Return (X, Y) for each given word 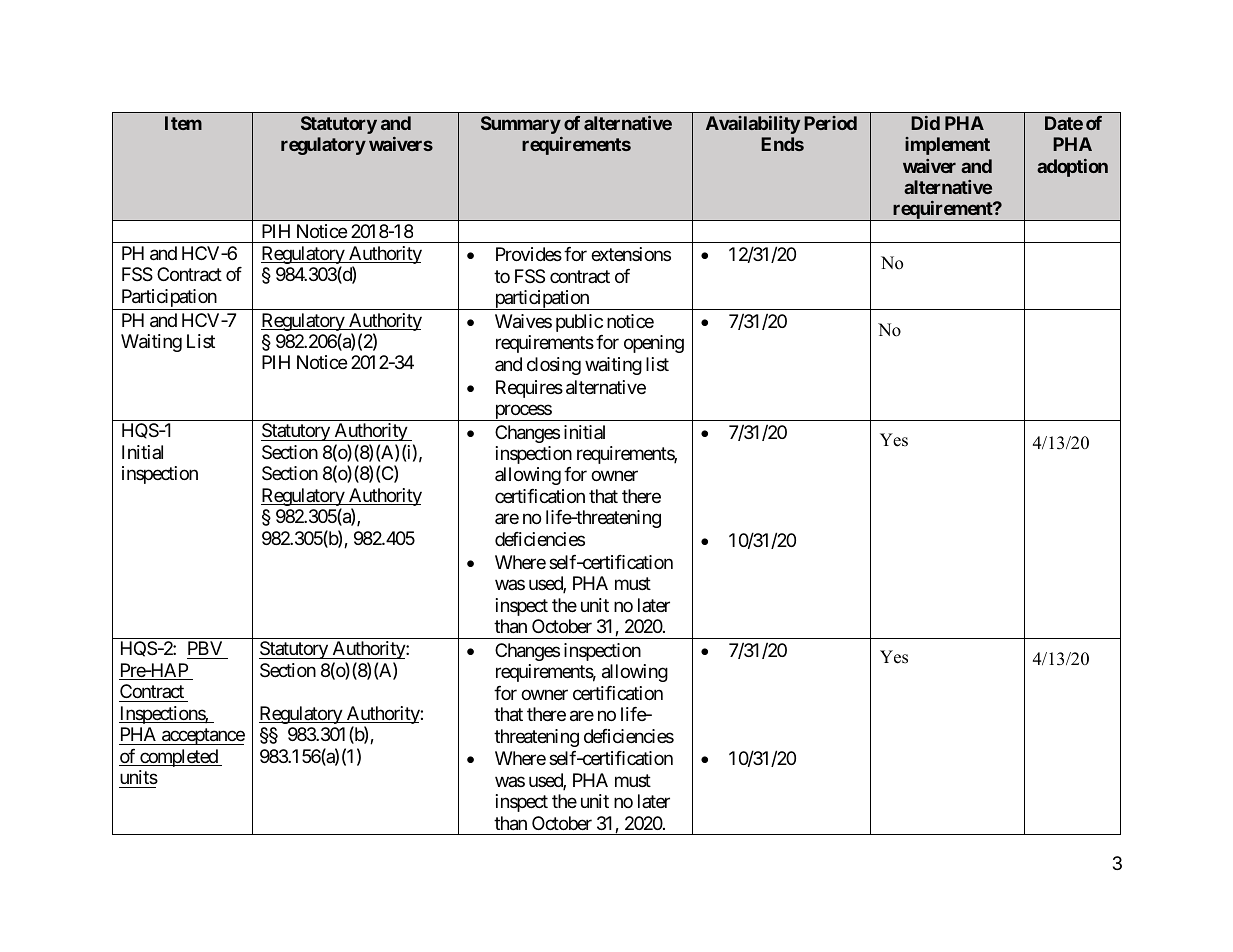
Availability (753, 125)
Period (830, 123)
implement (947, 146)
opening (654, 344)
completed (179, 758)
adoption (1072, 168)
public (579, 323)
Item (183, 123)
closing (554, 366)
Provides (529, 254)
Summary (521, 125)
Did (925, 123)
